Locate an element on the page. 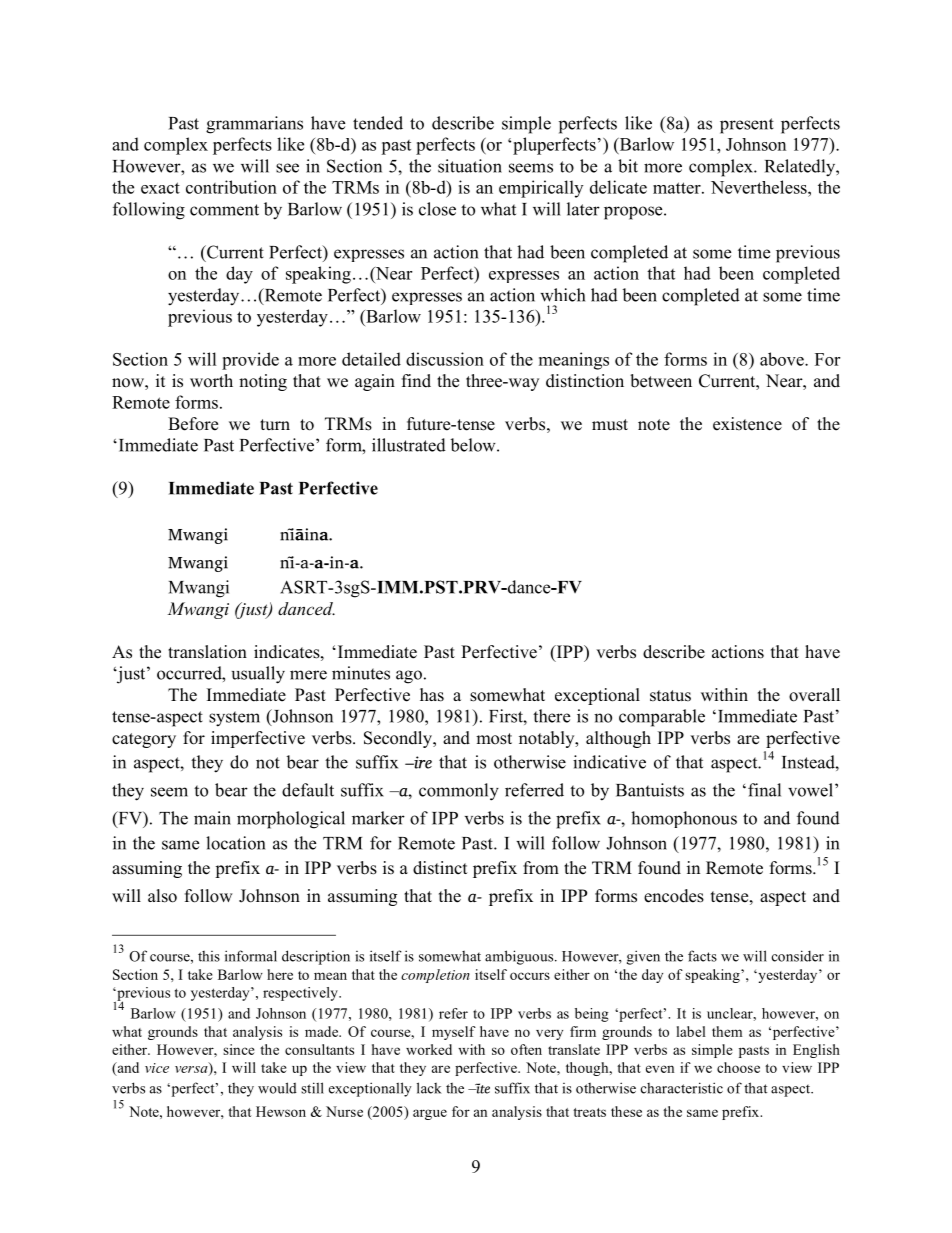 The height and width of the document is (1233, 952). present is located at coordinates (747, 126).
